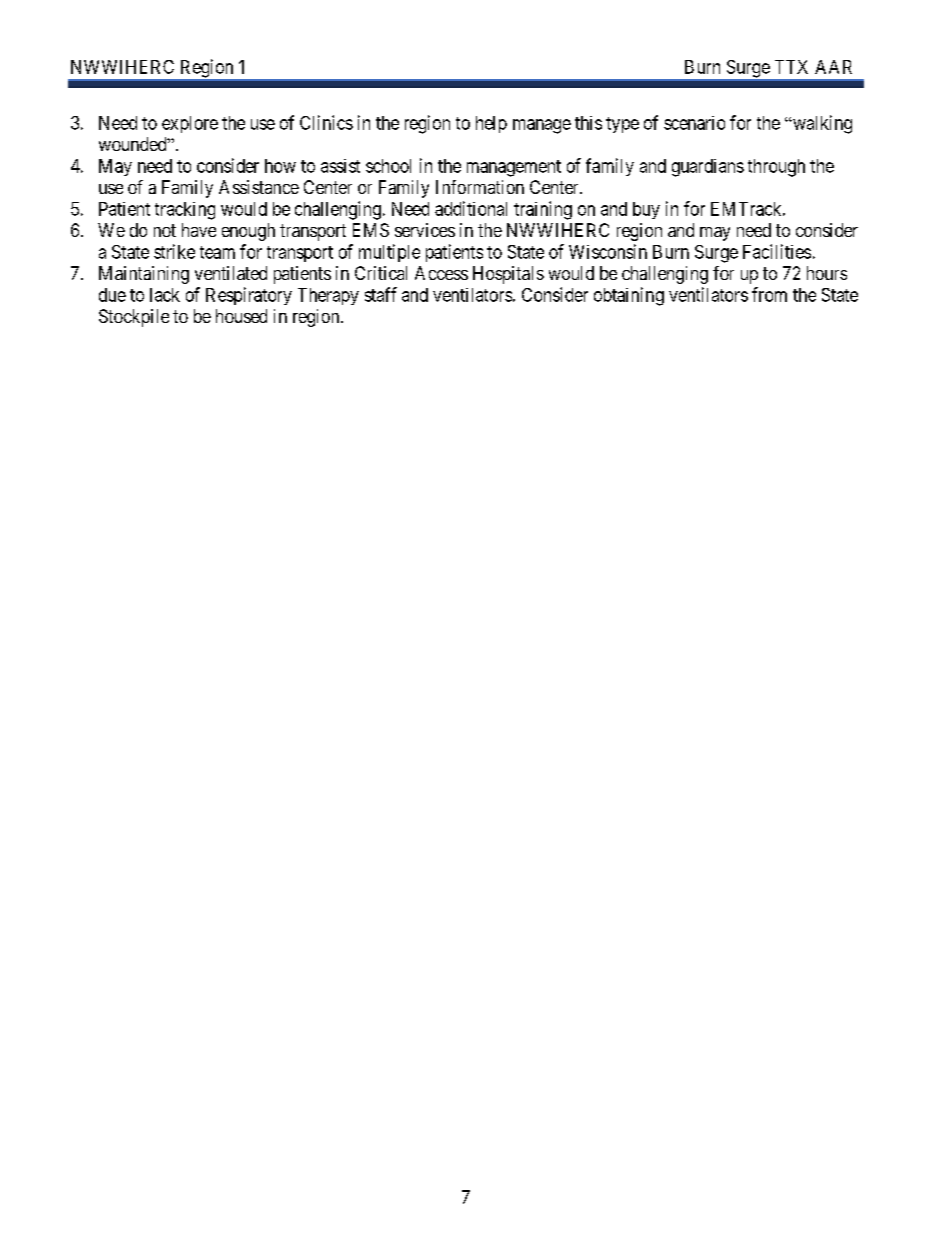 The height and width of the screenshot is (1233, 952). I want to click on staff, so click(381, 294).
